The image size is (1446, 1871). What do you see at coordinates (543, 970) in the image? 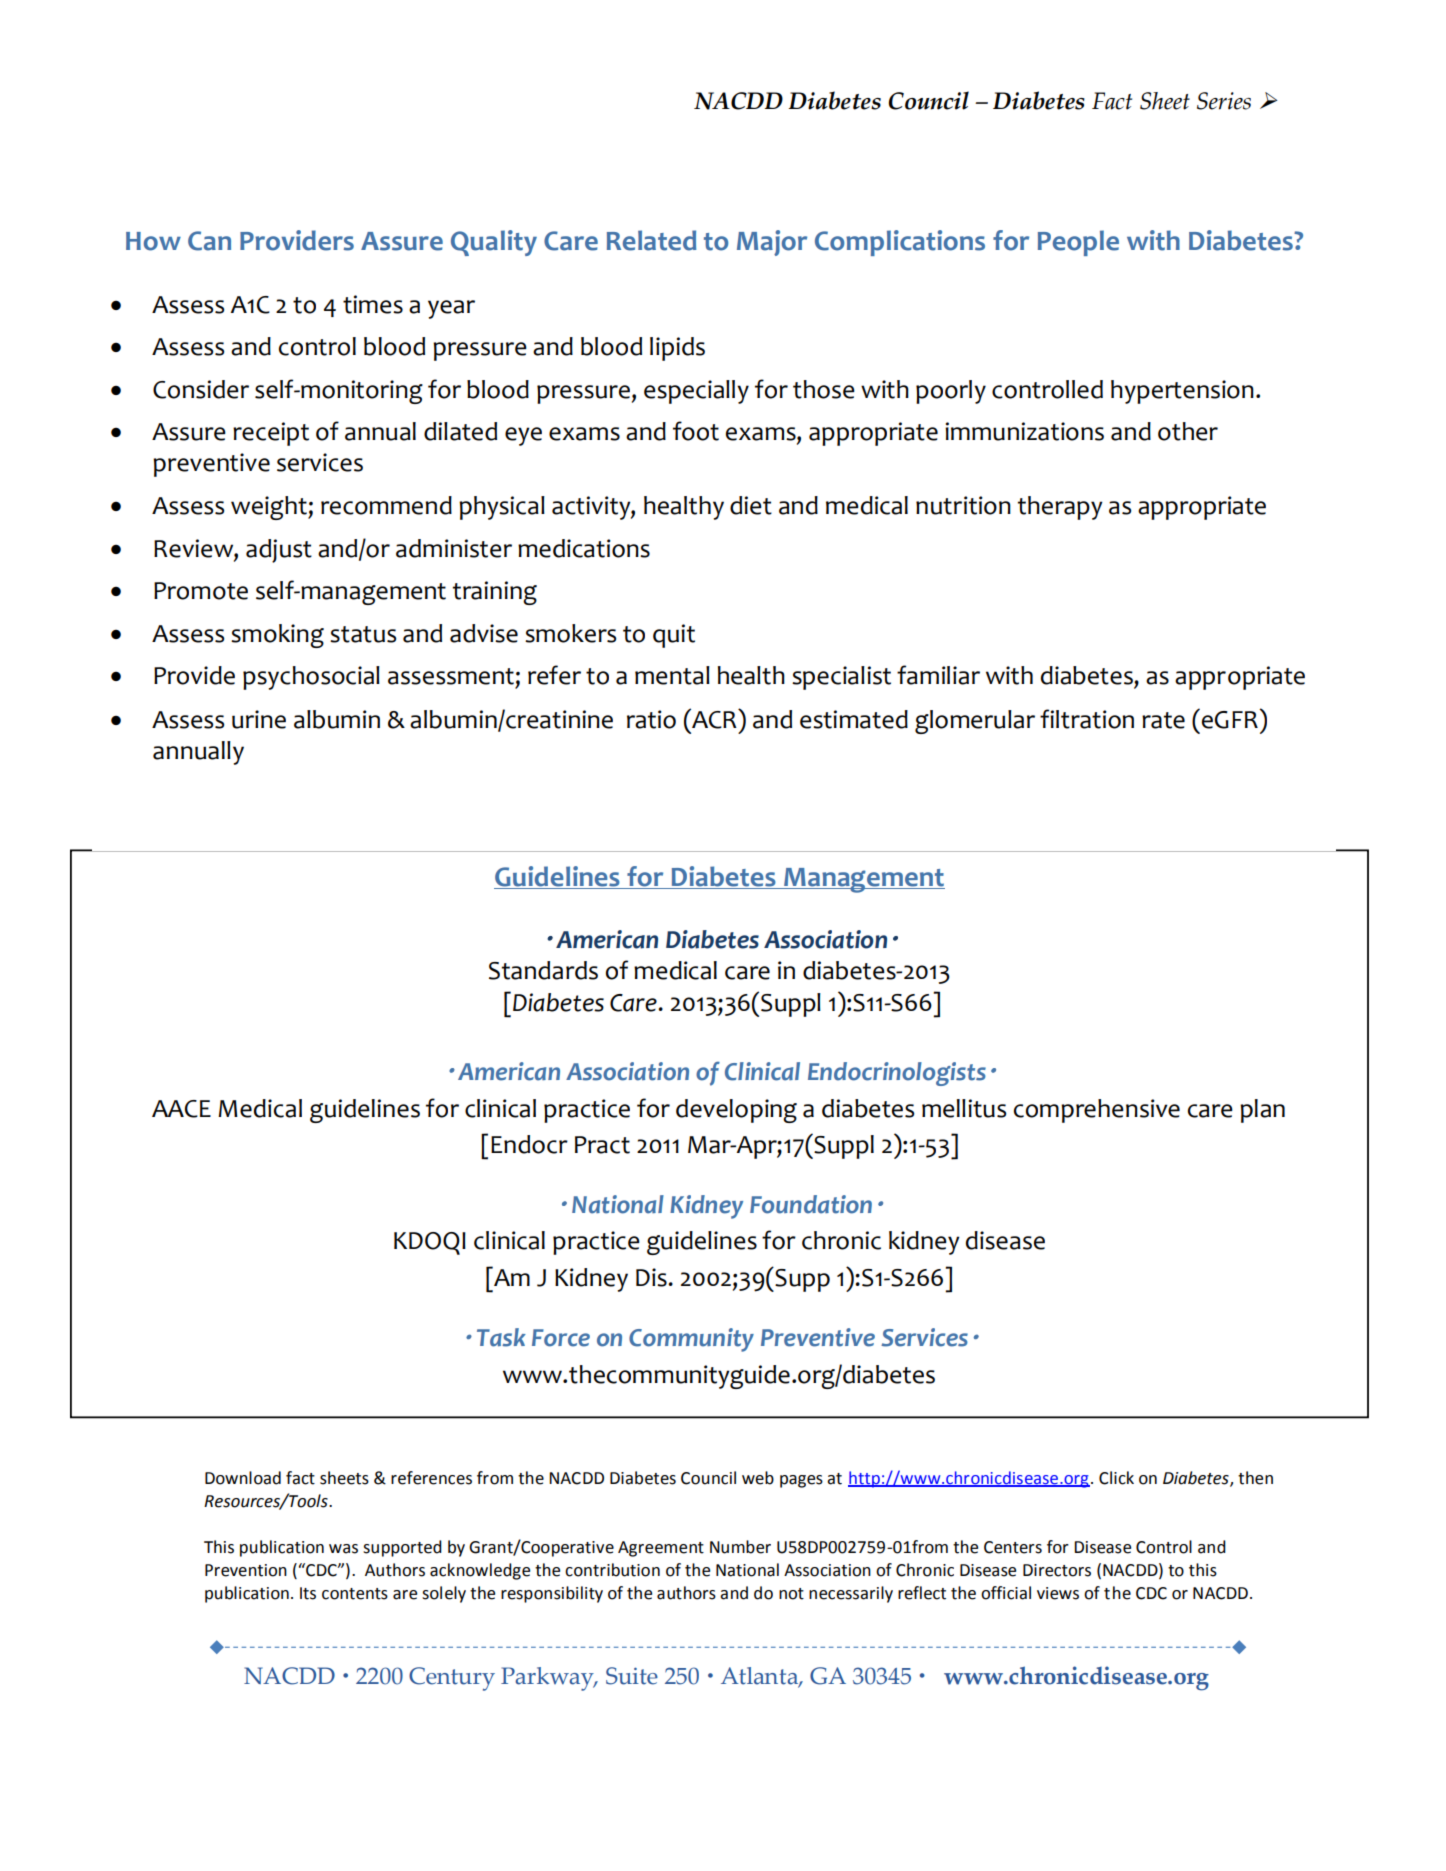
I see `Standards` at bounding box center [543, 970].
